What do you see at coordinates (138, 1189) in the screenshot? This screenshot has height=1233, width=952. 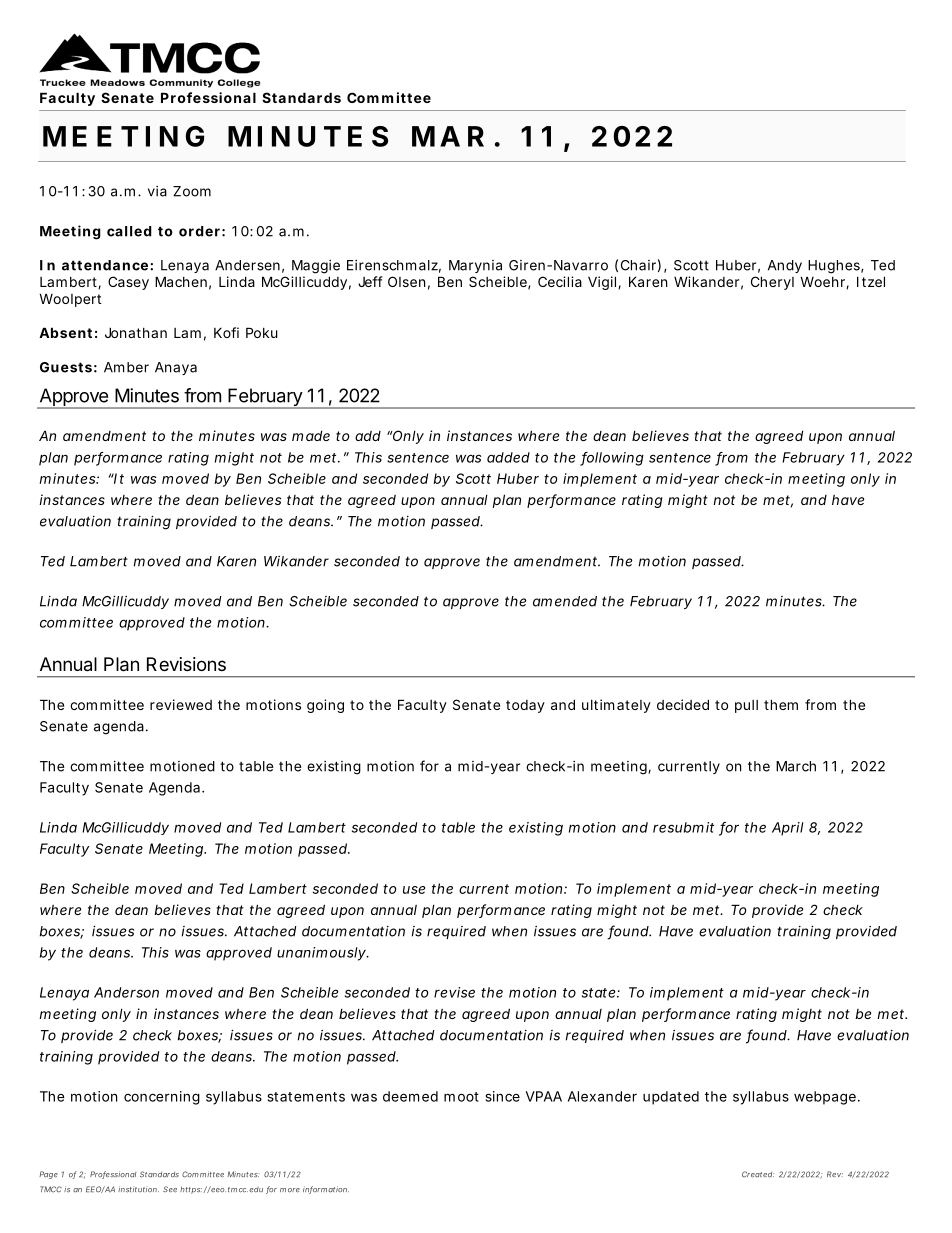 I see `institution` at bounding box center [138, 1189].
